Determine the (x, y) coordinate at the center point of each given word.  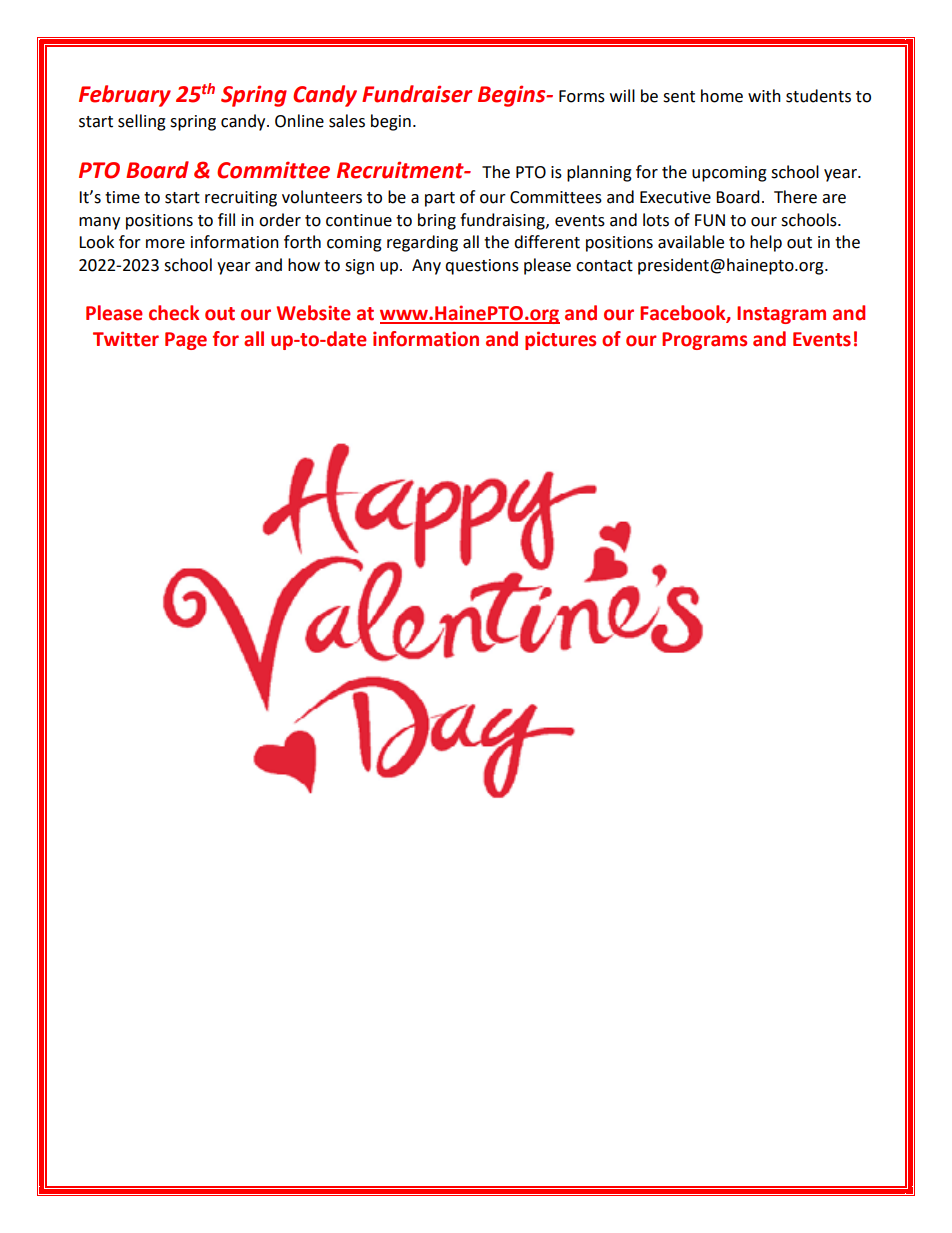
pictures (560, 340)
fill (226, 219)
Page (186, 341)
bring (437, 221)
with (764, 96)
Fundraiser (417, 94)
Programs (704, 341)
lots (656, 220)
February (125, 96)
